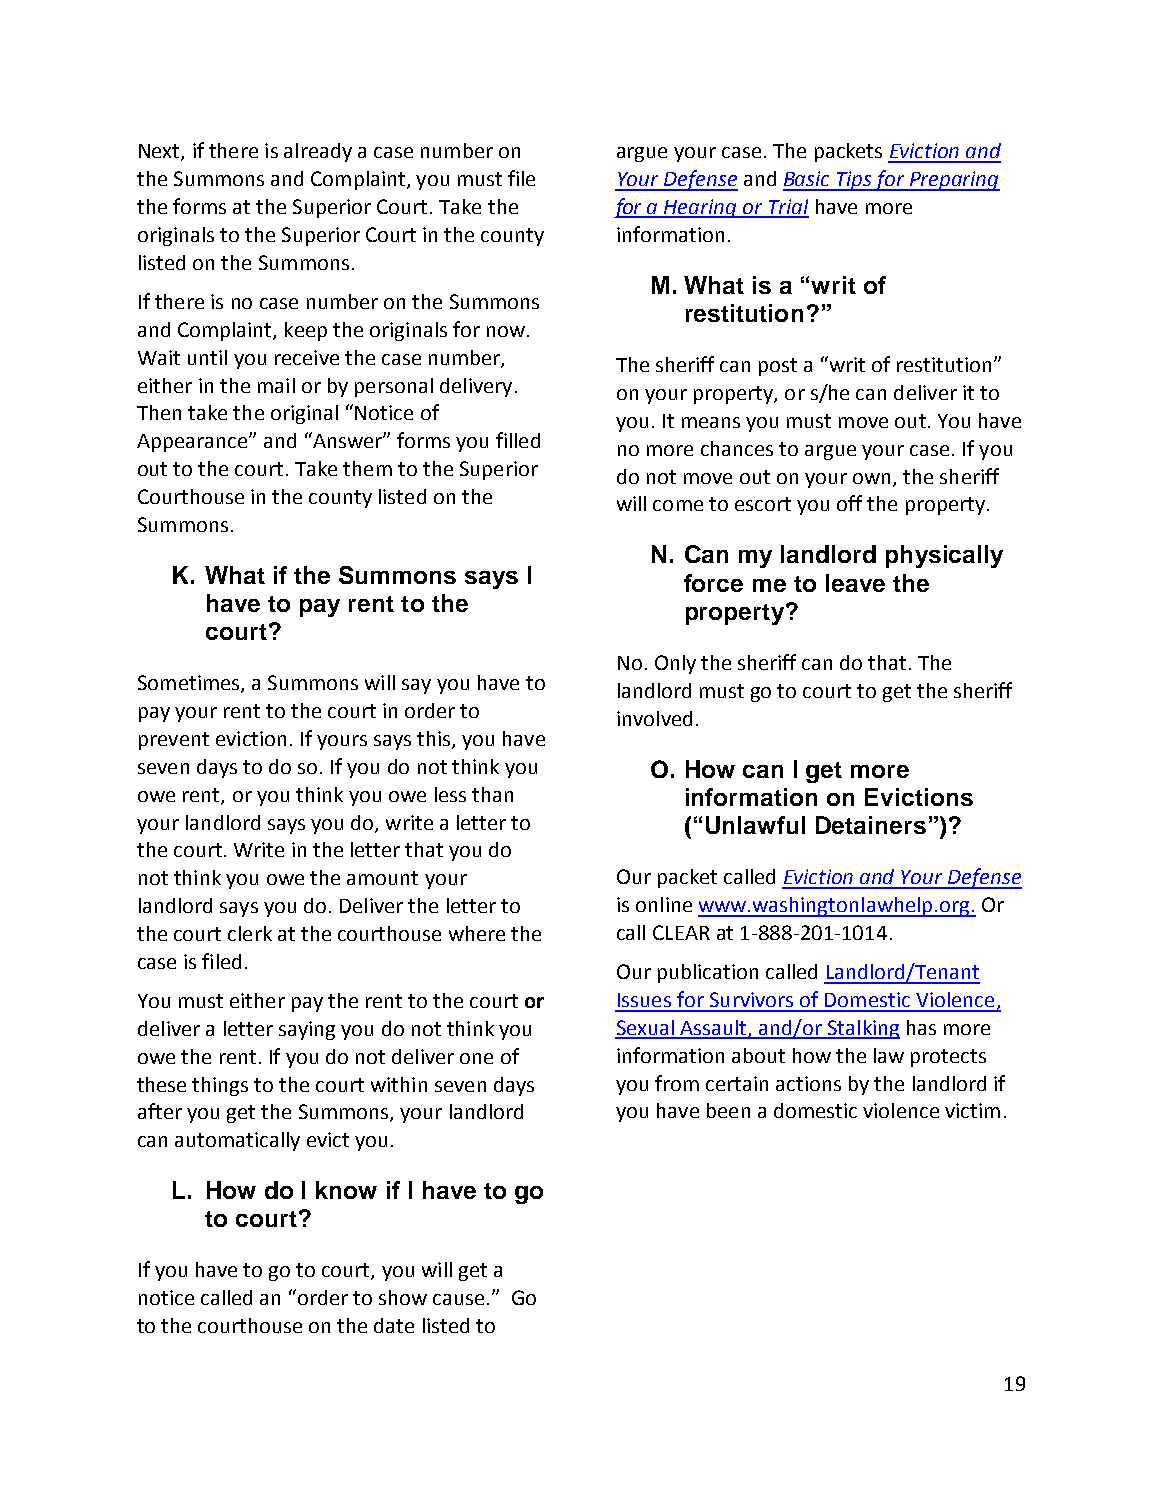 The width and height of the image is (1163, 1505). Describe the element at coordinates (307, 1030) in the image. I see `saying` at that location.
